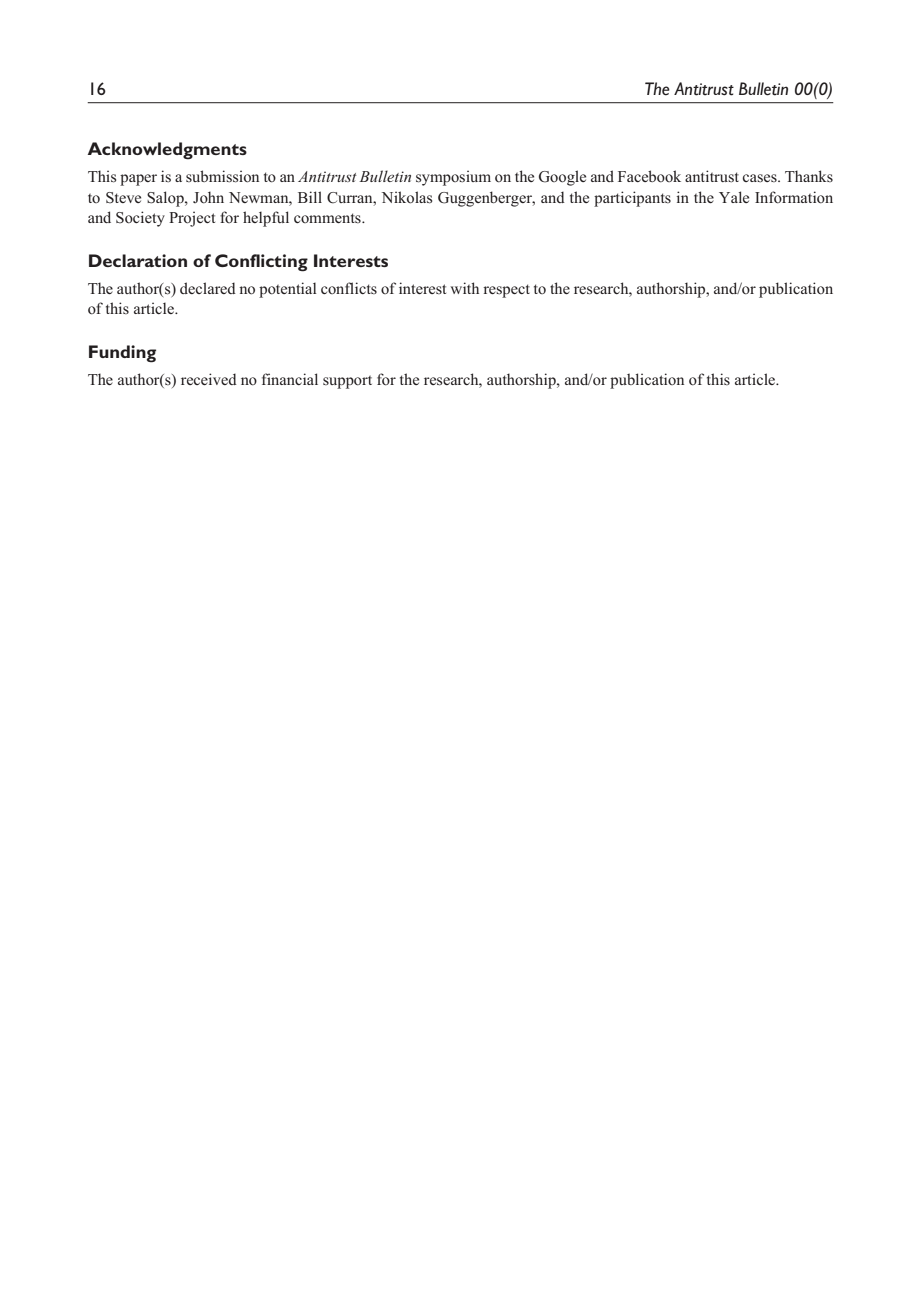 The image size is (921, 1316). I want to click on received, so click(209, 379).
